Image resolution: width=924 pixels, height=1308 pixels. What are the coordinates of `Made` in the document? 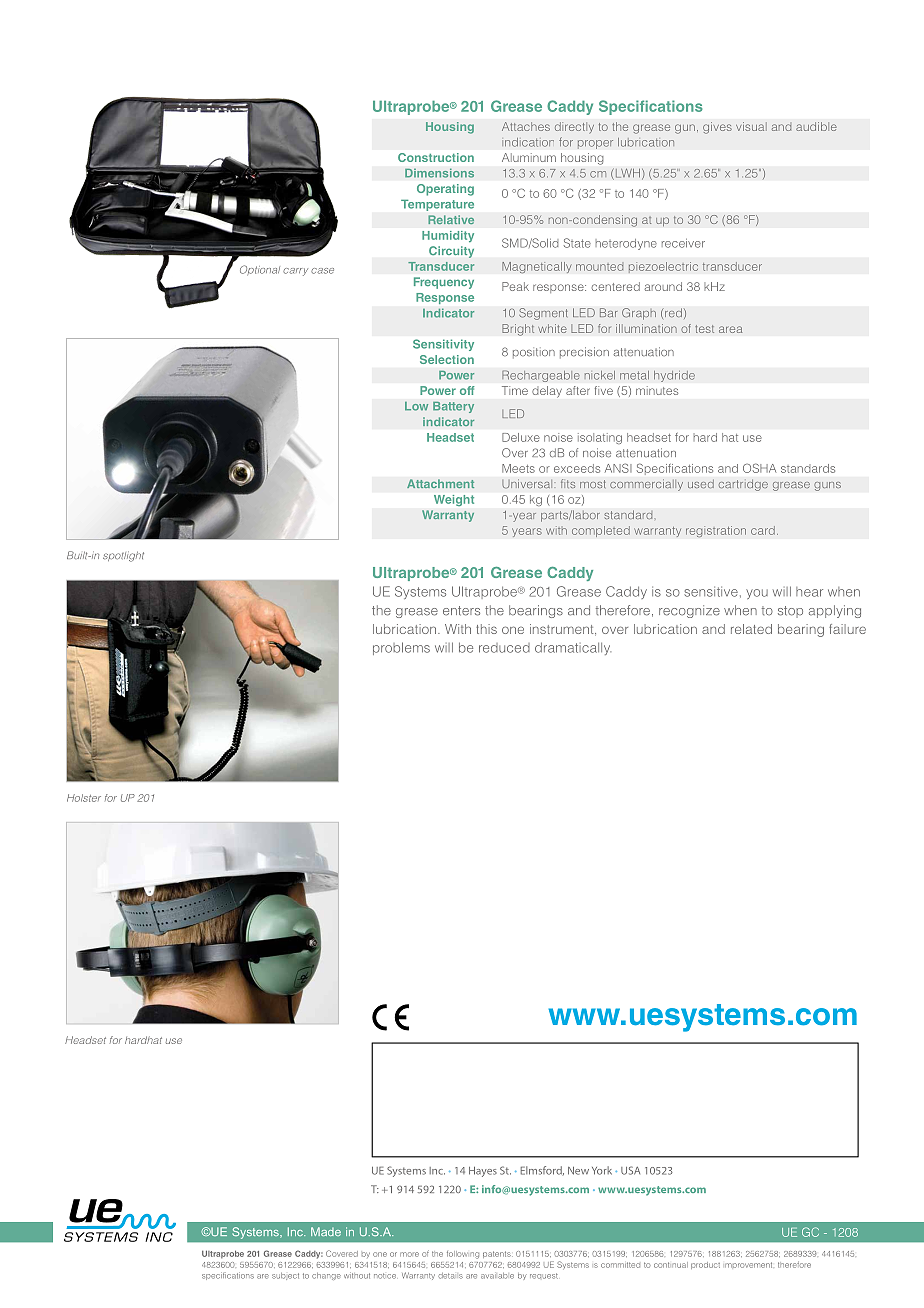 It's located at (326, 1231).
